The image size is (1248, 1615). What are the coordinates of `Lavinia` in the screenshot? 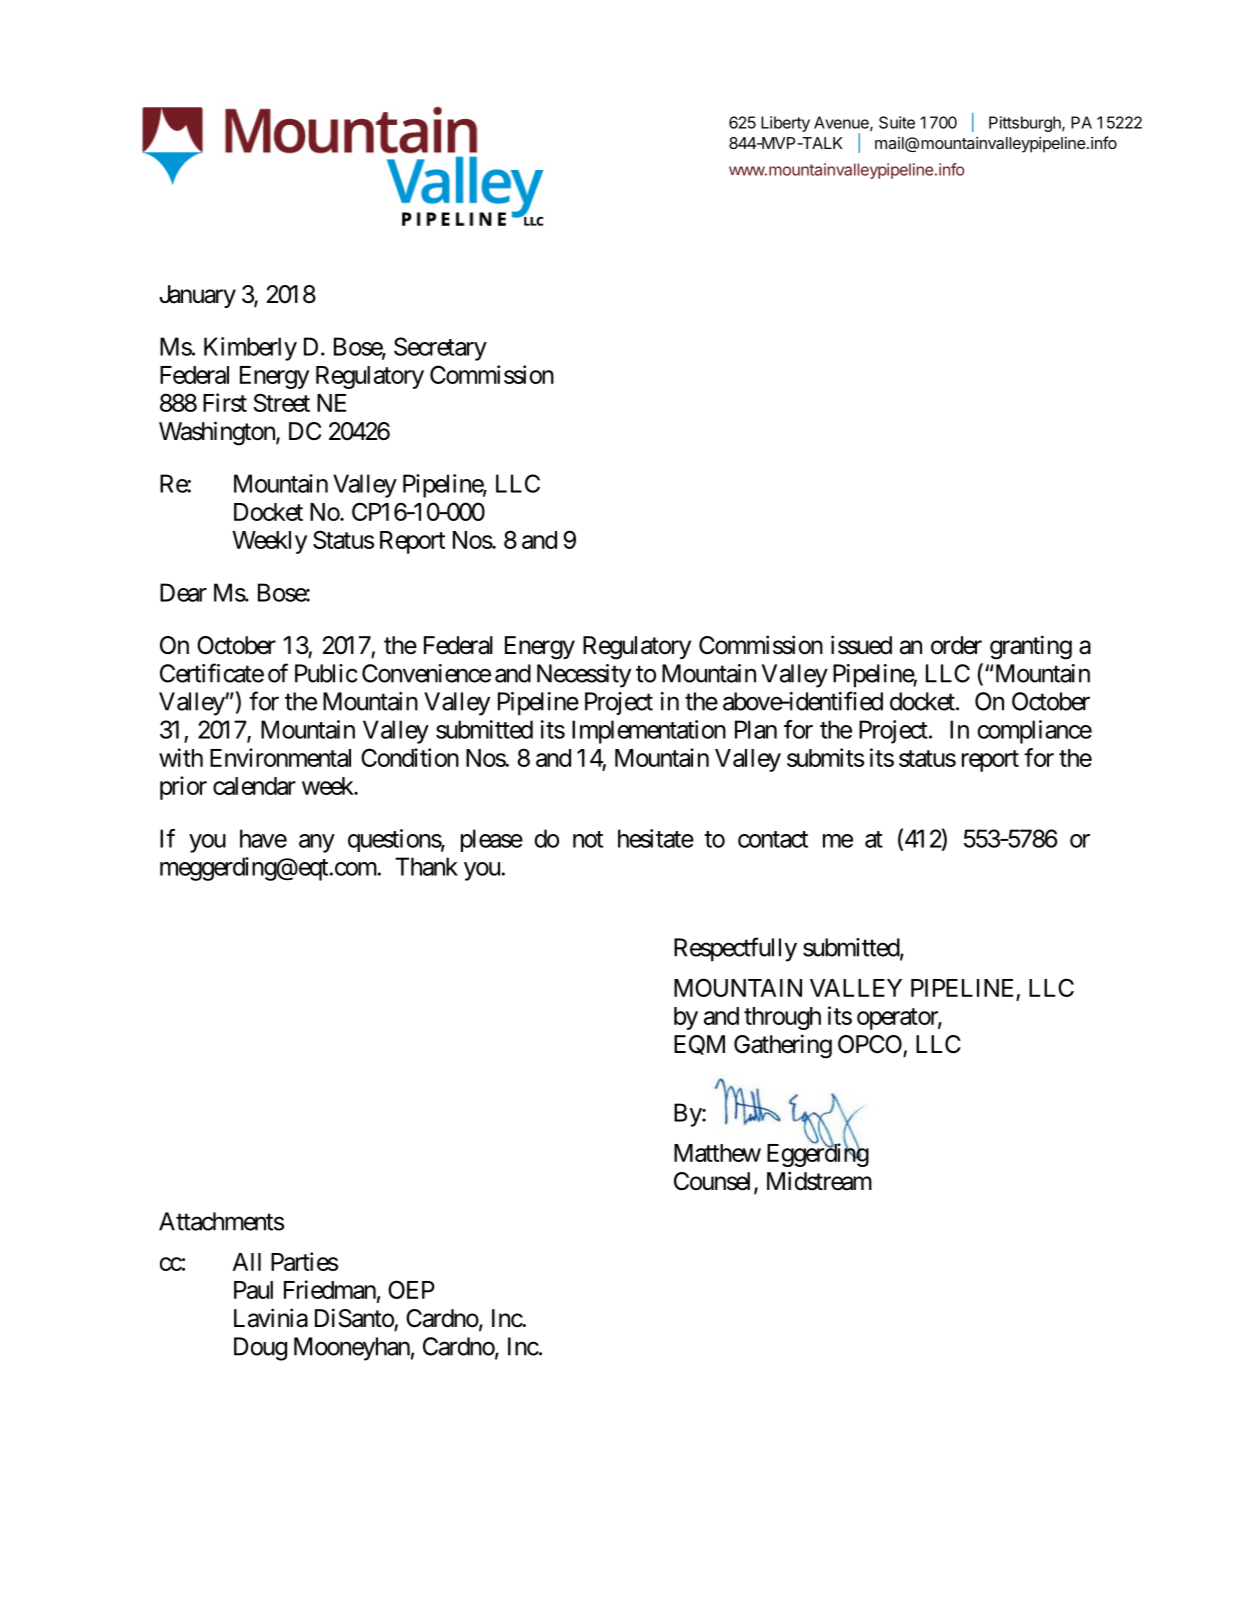 It's located at (271, 1318).
